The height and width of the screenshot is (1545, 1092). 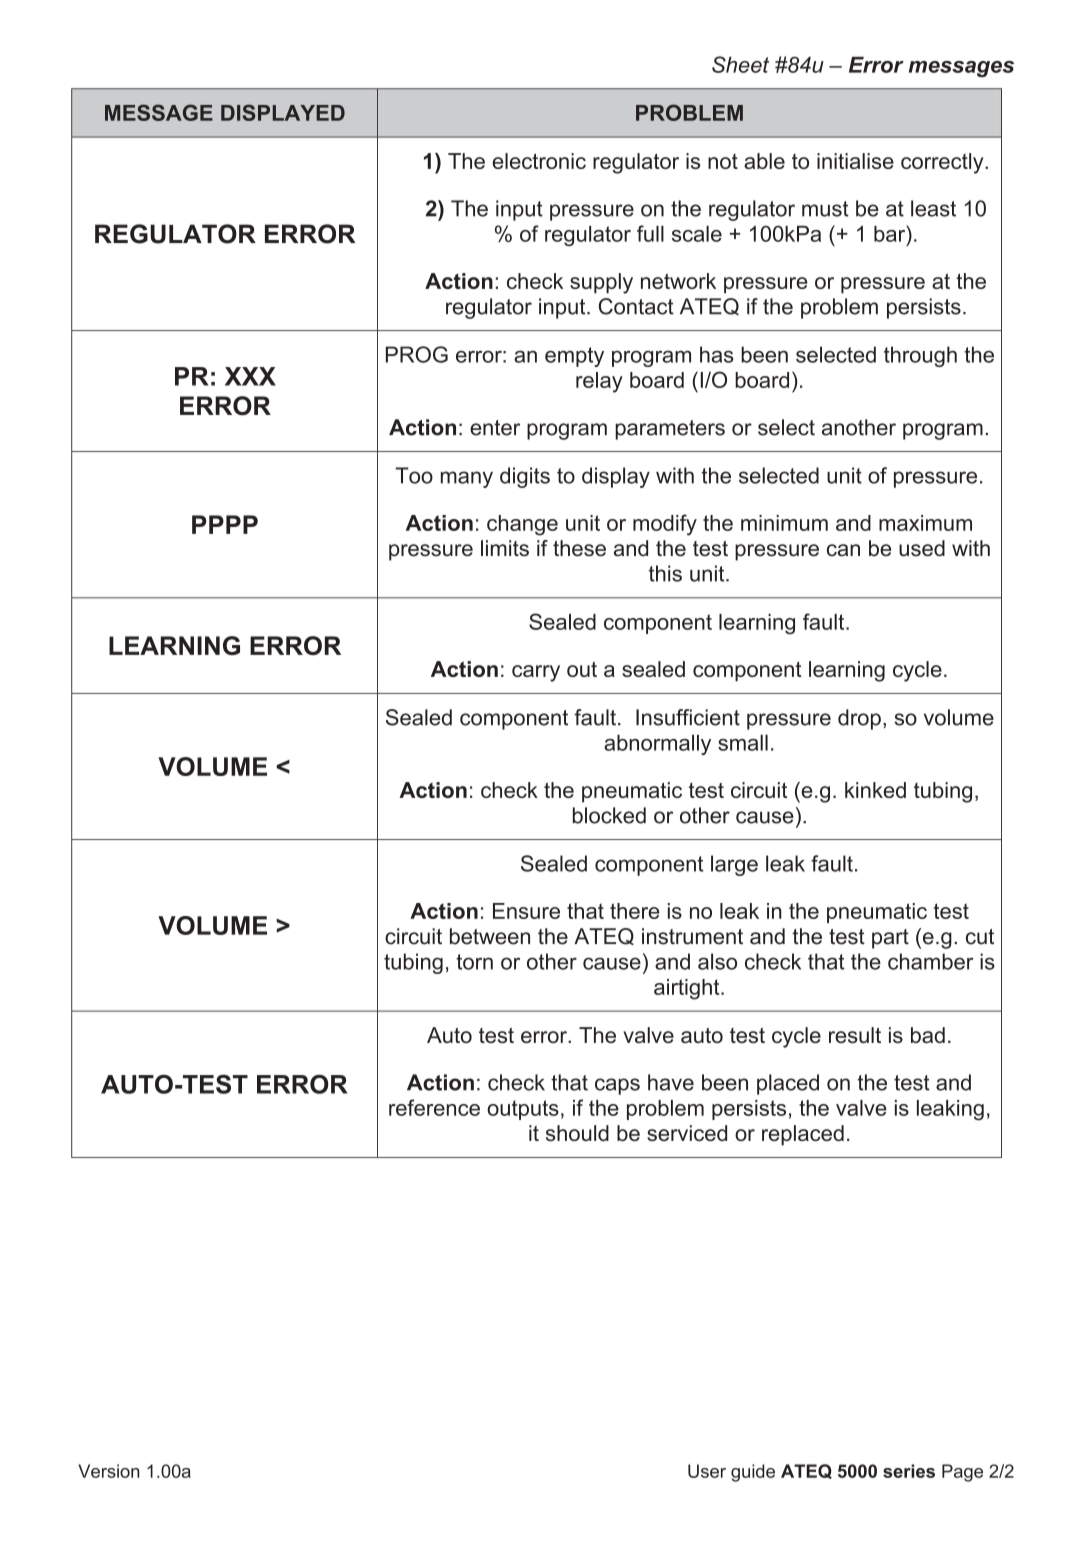 What do you see at coordinates (859, 719) in the screenshot?
I see `drop` at bounding box center [859, 719].
